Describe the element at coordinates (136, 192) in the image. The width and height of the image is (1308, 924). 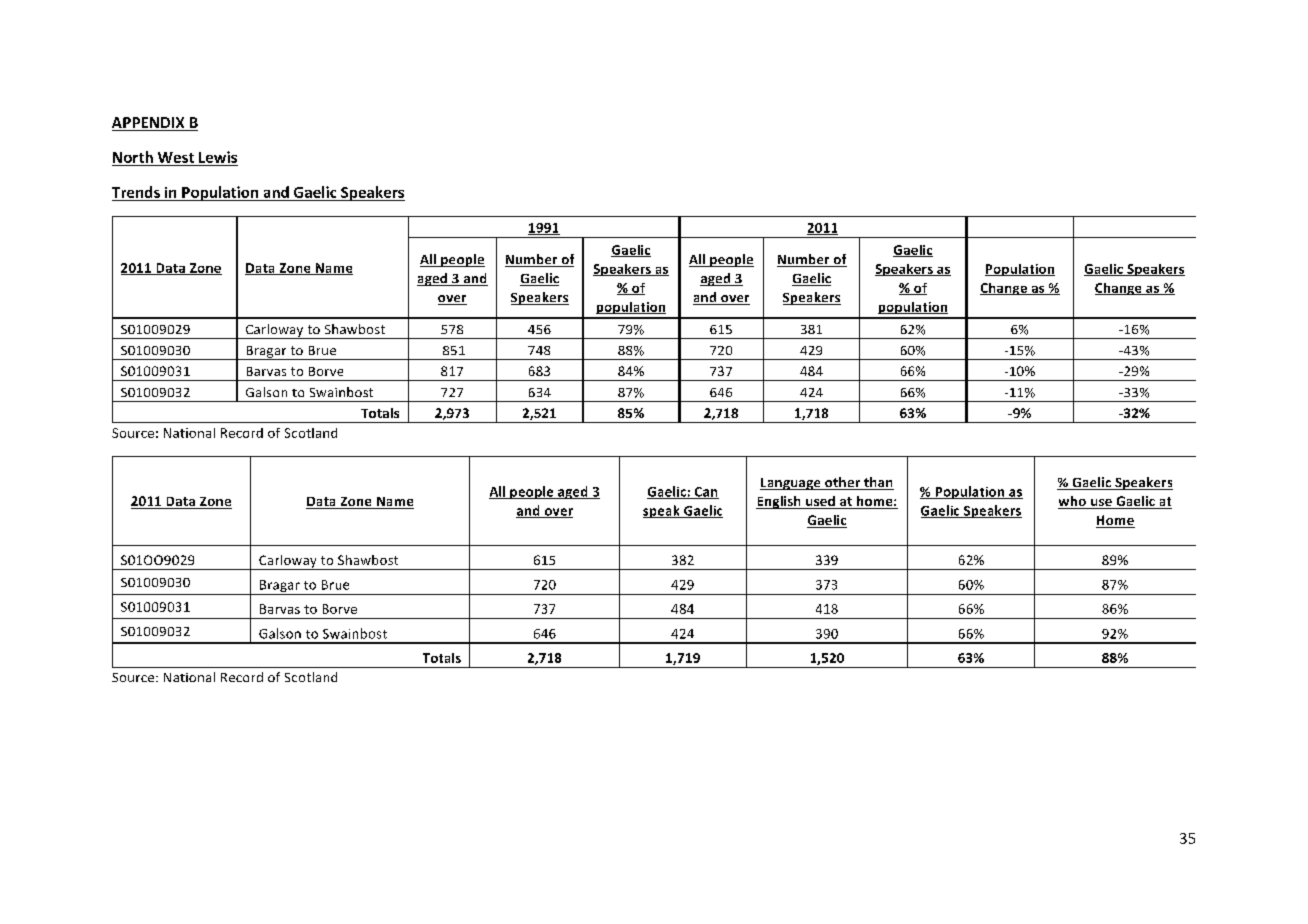
I see `Trends` at that location.
